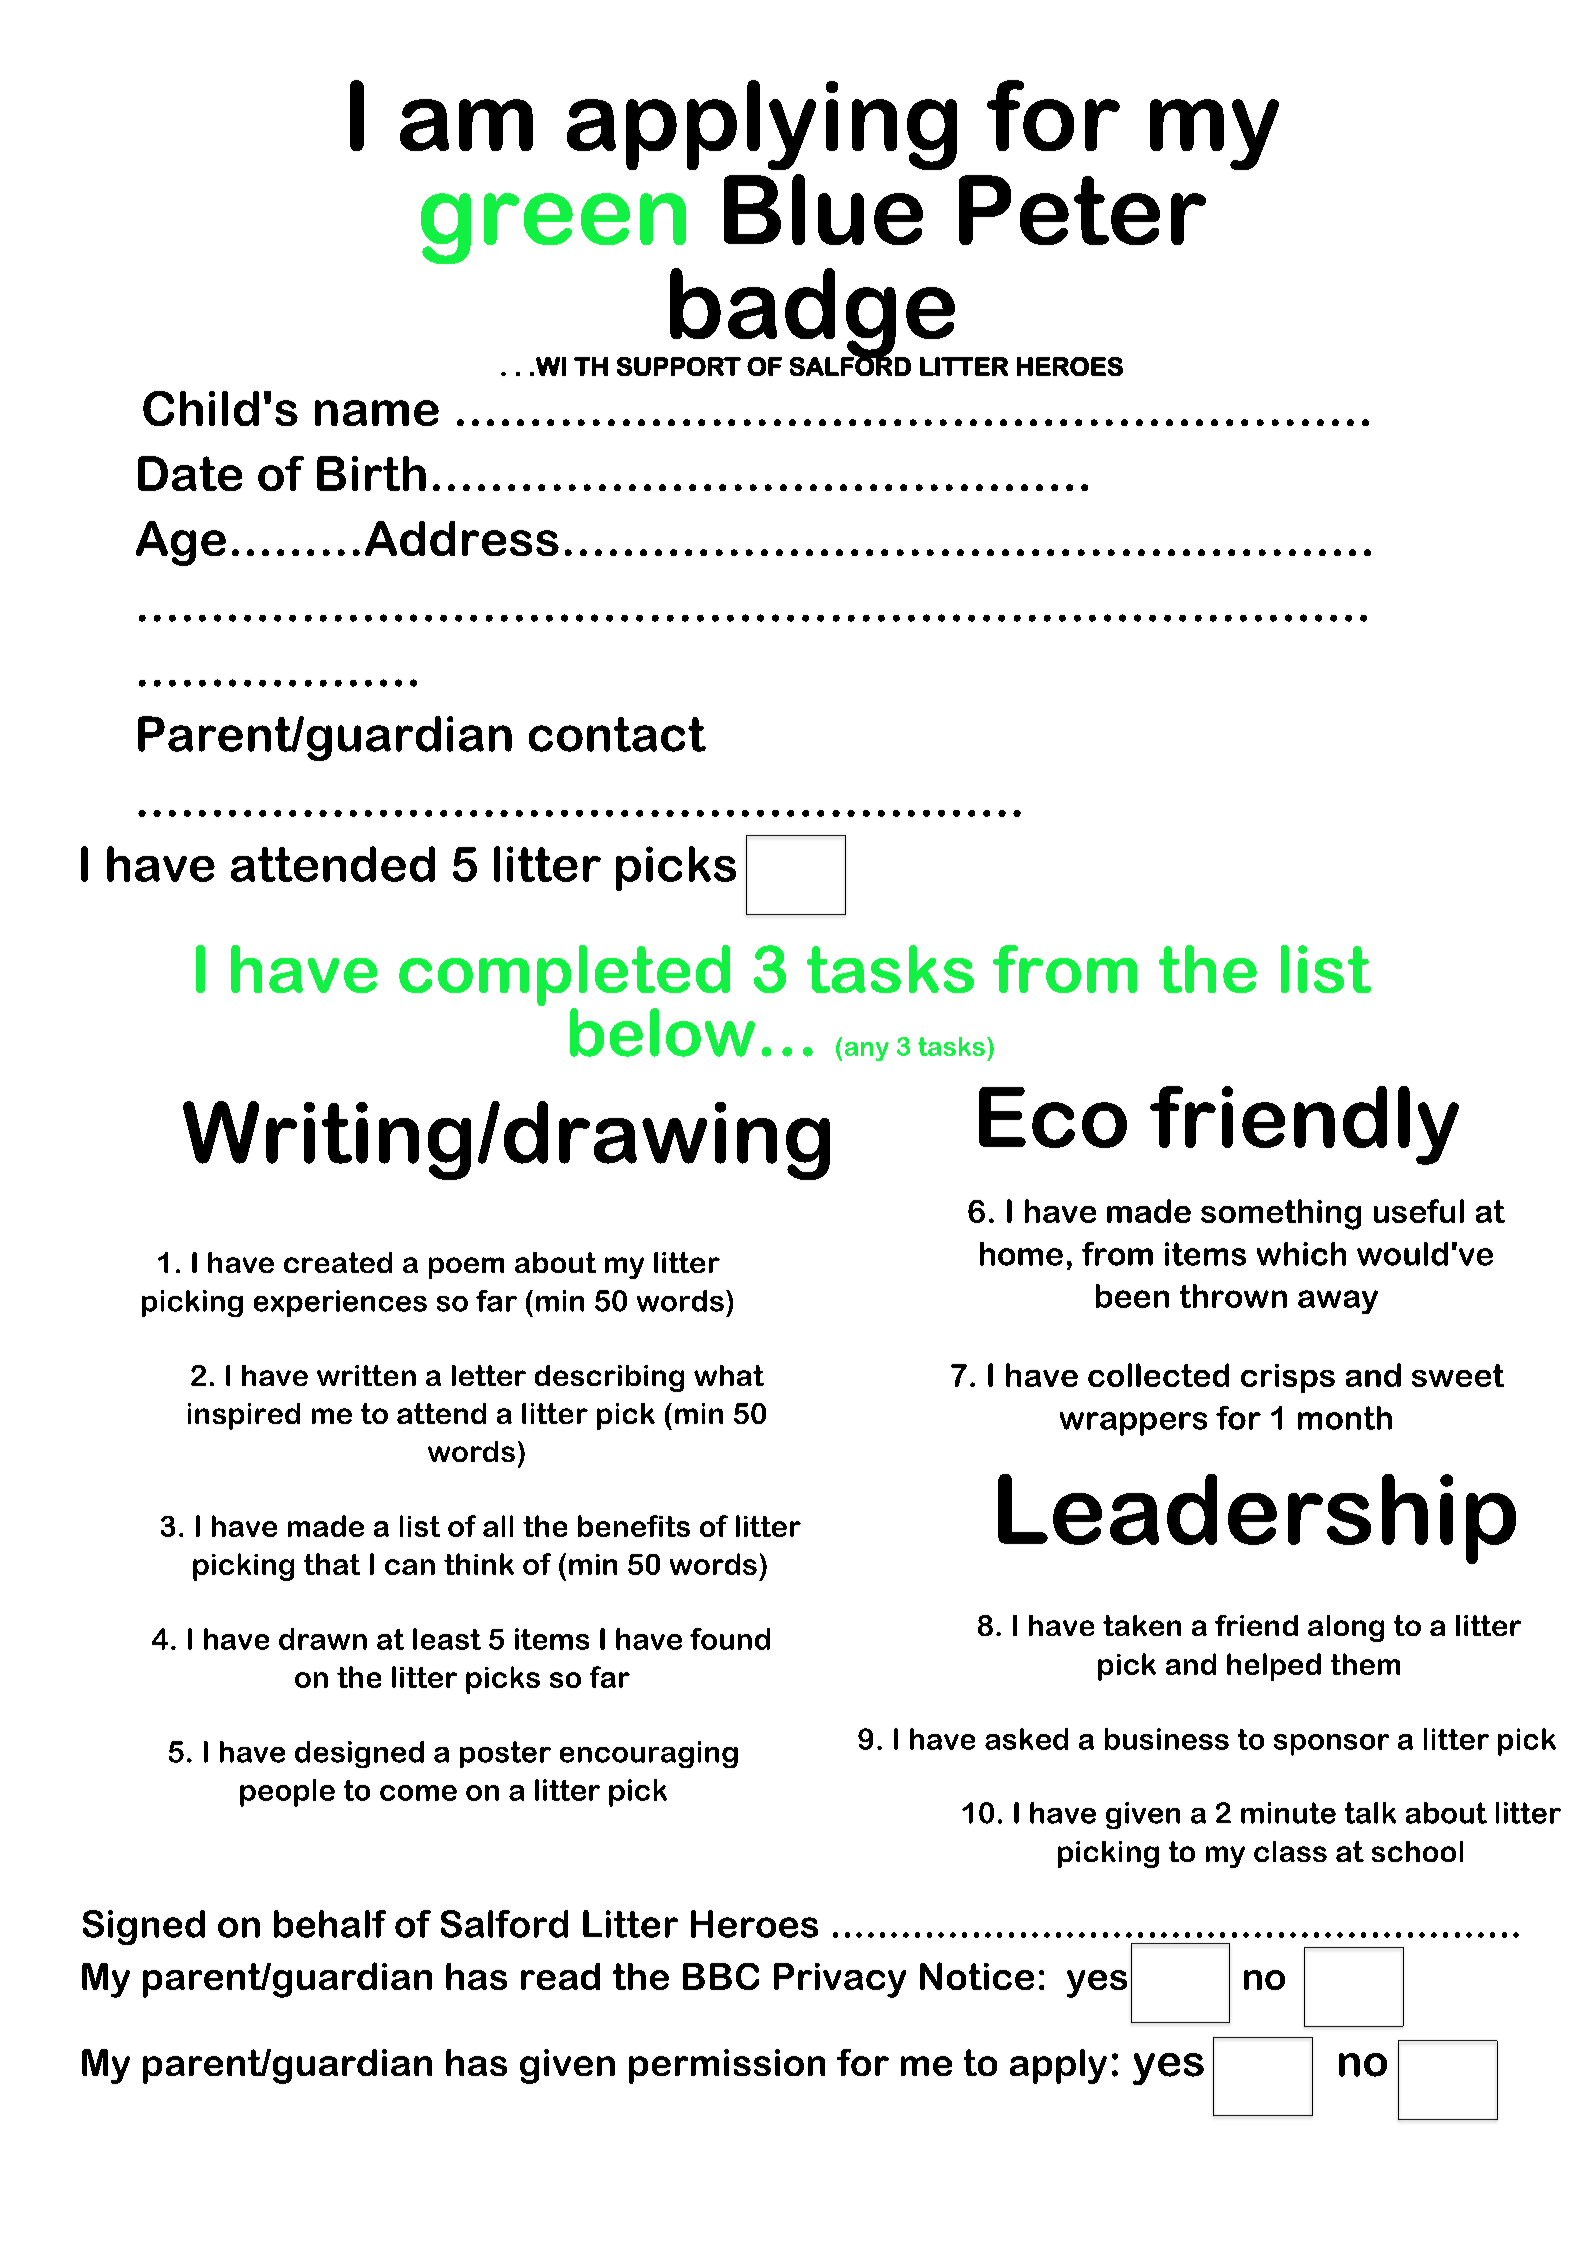 This screenshot has width=1593, height=2253. What do you see at coordinates (377, 413) in the screenshot?
I see `name` at bounding box center [377, 413].
